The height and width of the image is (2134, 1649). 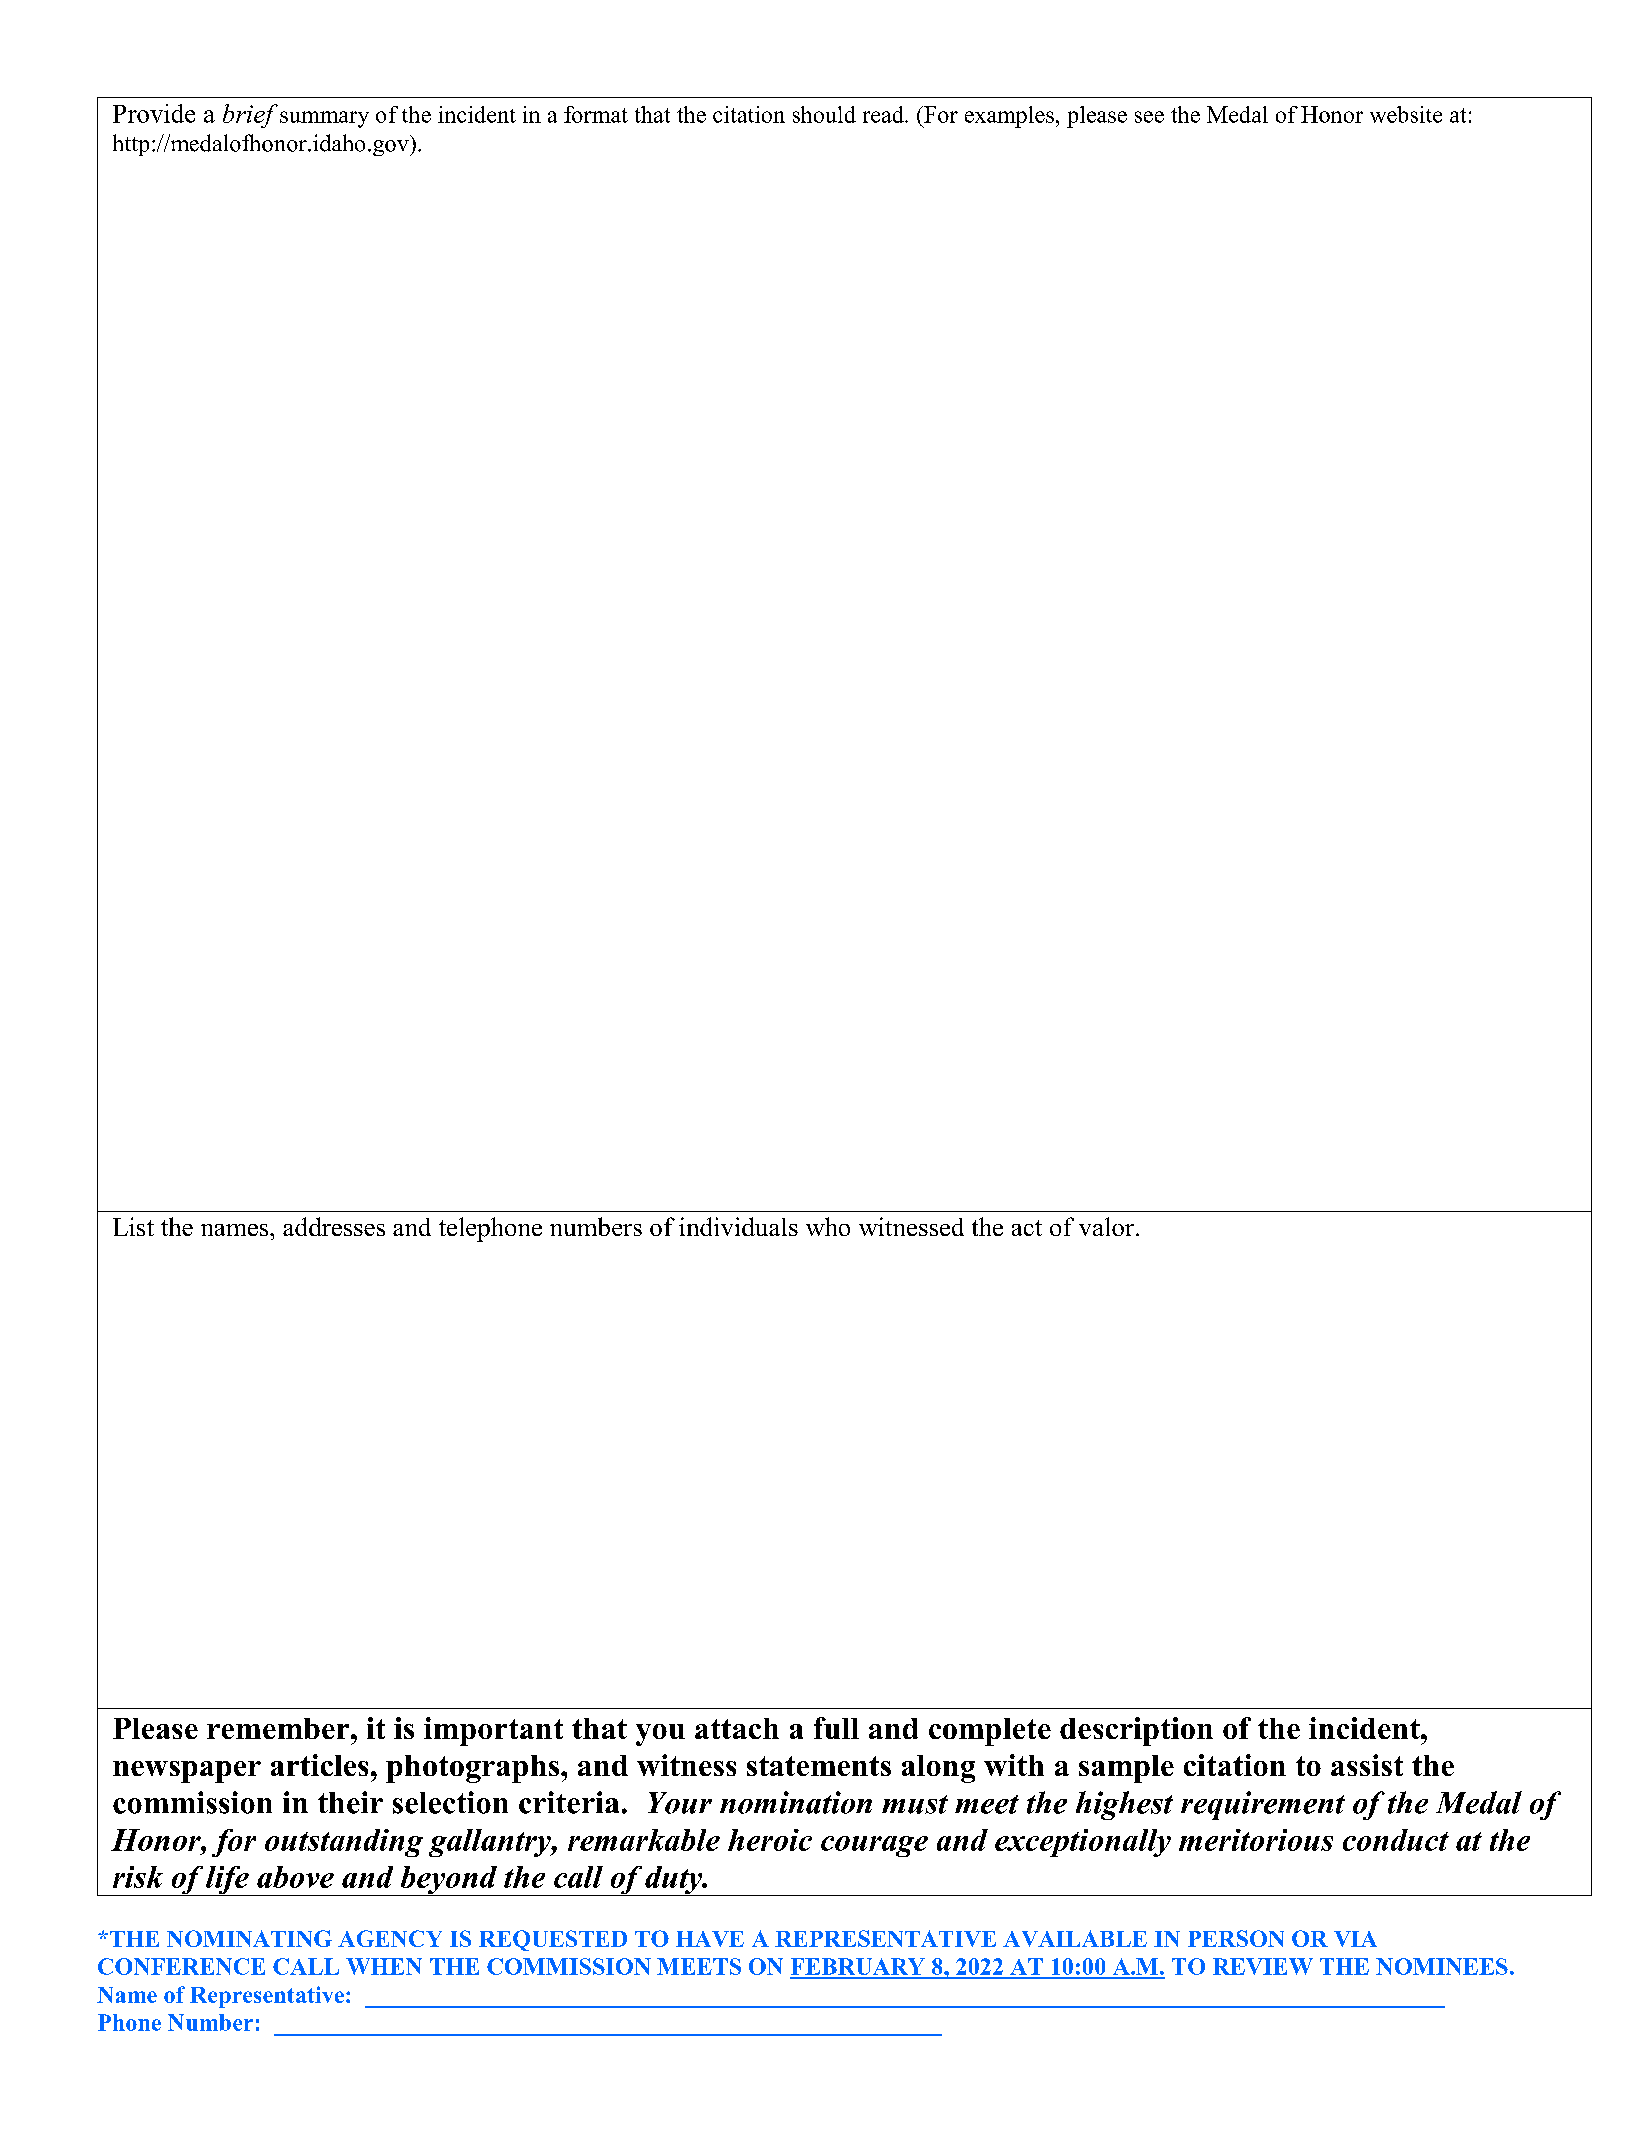 I want to click on website, so click(x=1406, y=114).
